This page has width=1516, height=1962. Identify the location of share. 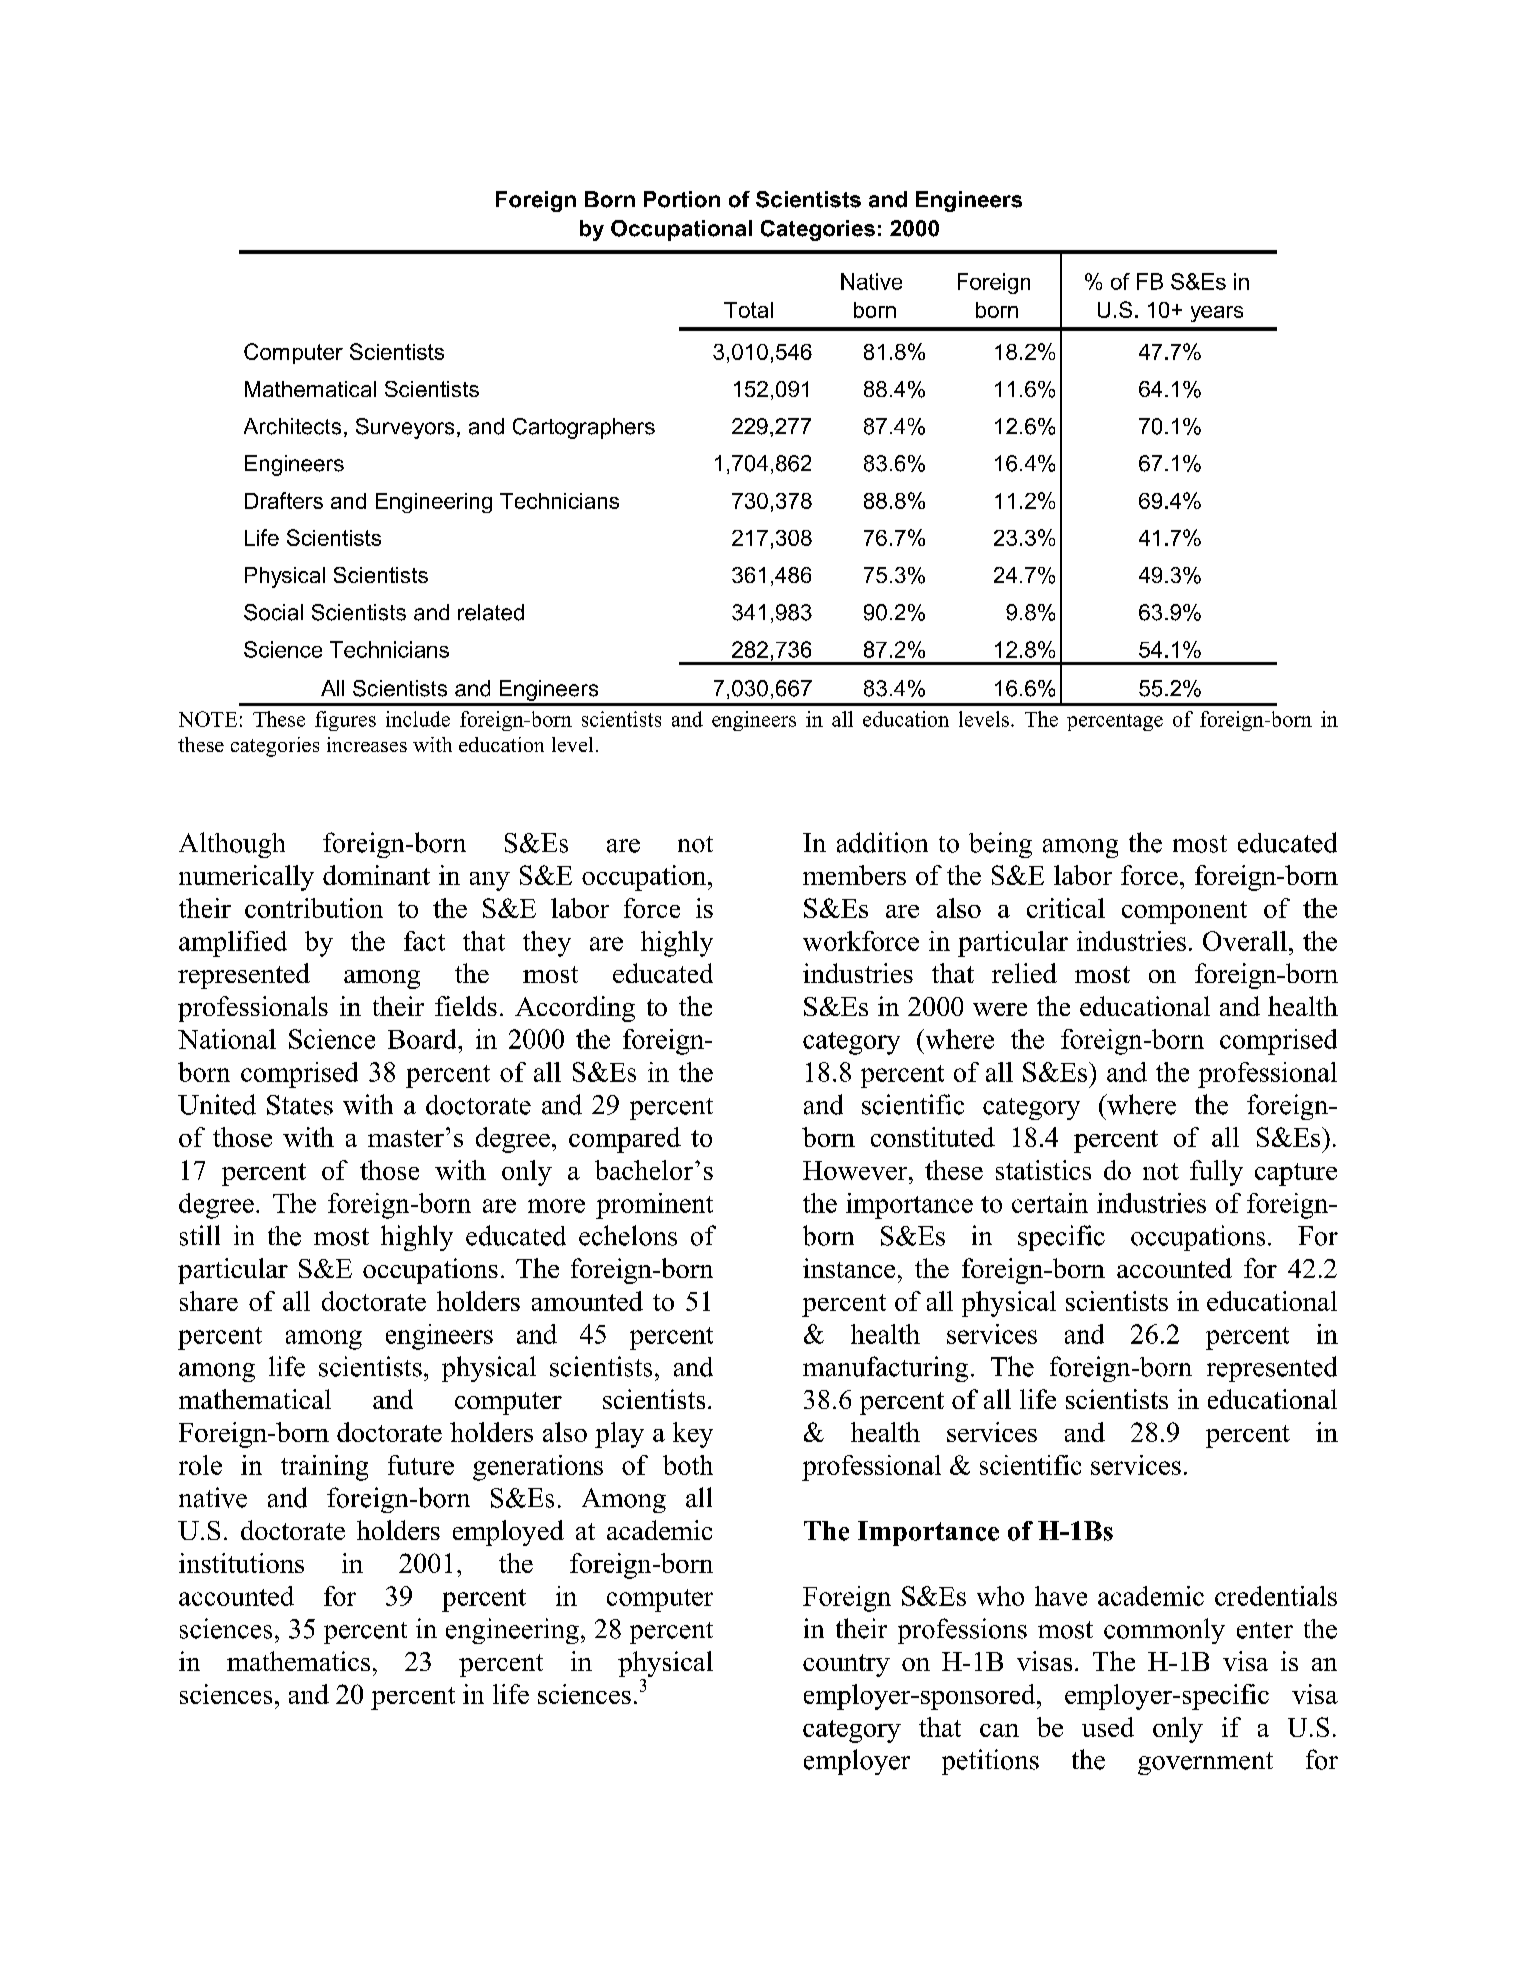
(209, 1301).
